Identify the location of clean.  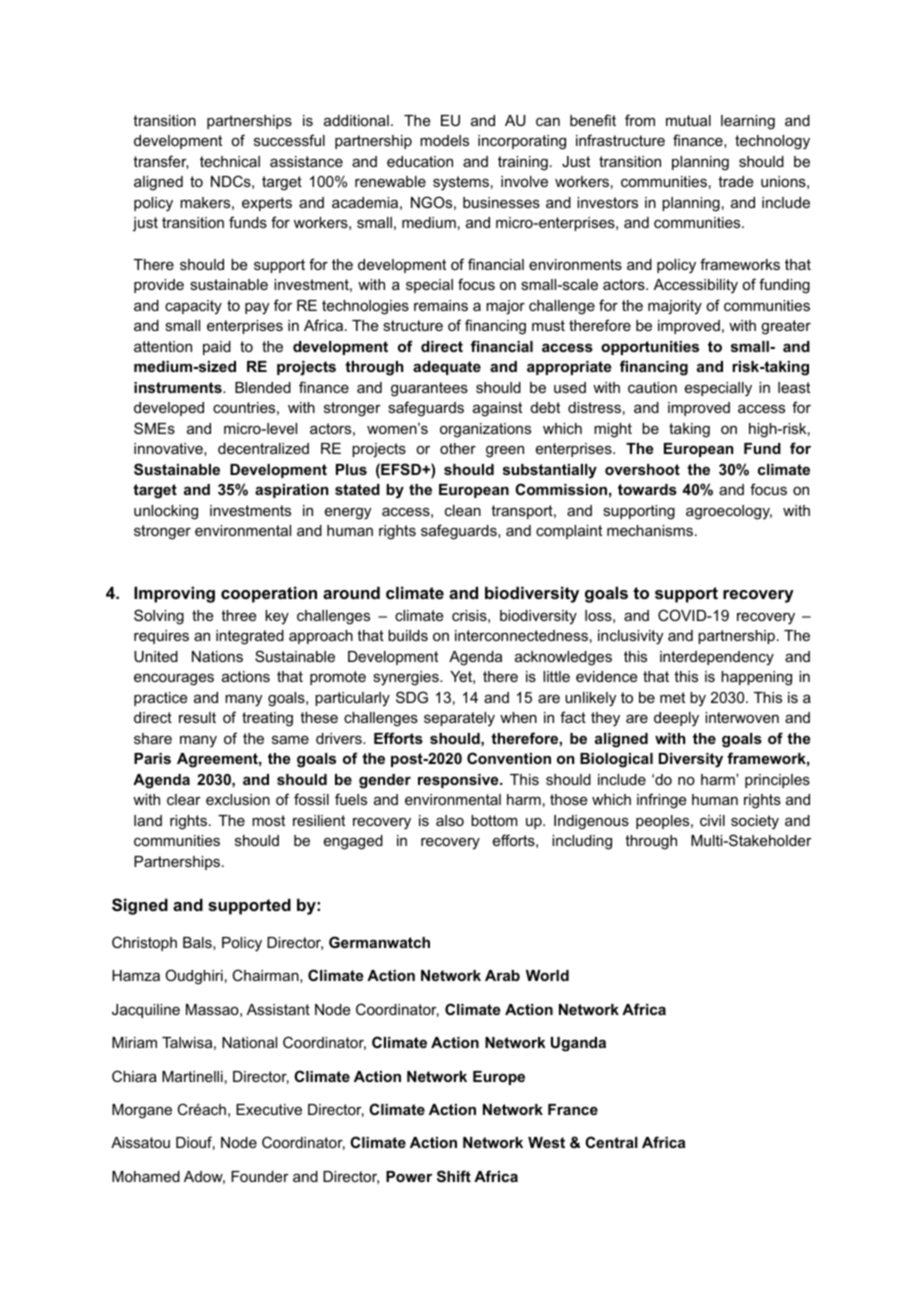
(463, 510).
